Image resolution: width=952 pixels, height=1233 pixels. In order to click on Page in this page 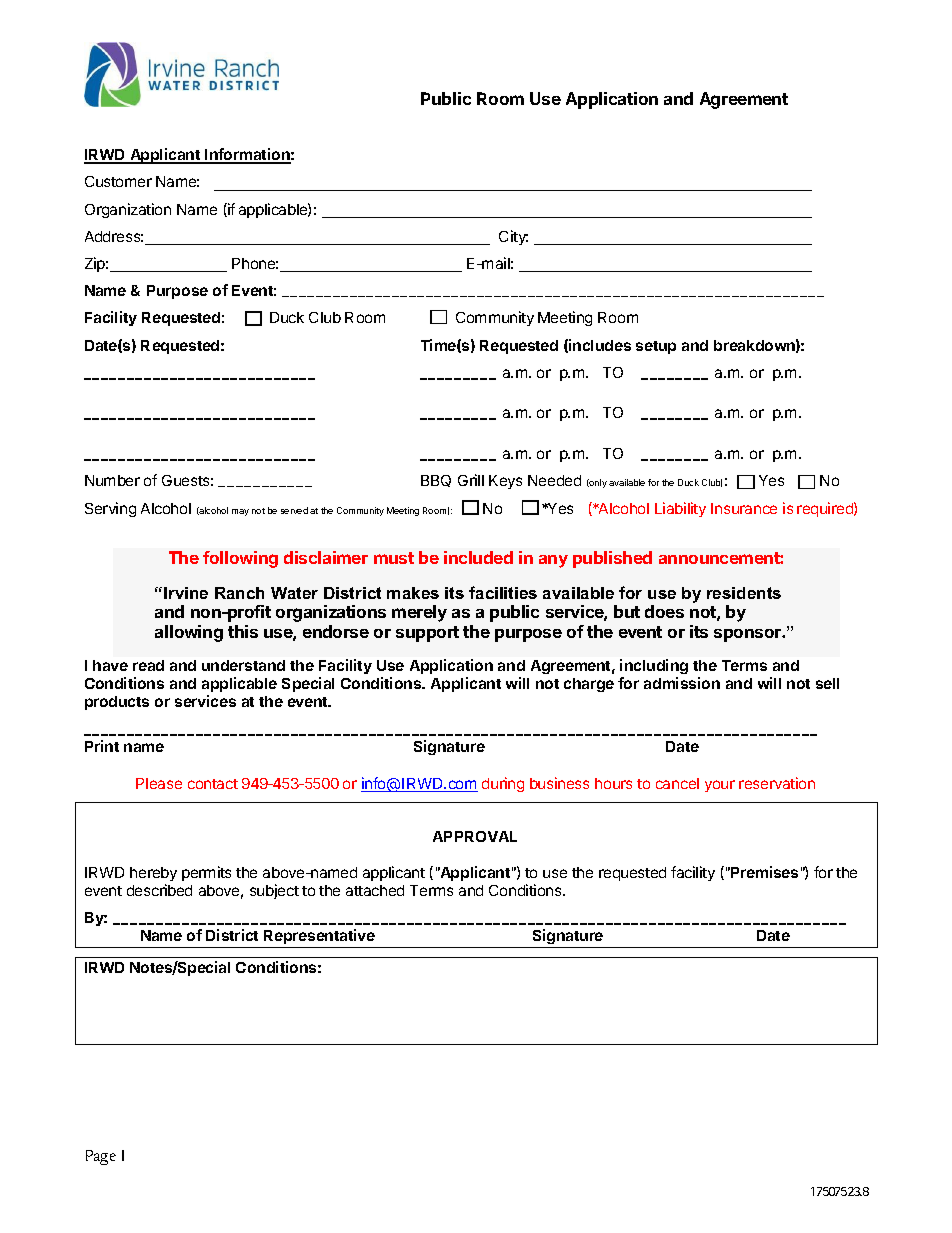, I will do `click(101, 1157)`.
